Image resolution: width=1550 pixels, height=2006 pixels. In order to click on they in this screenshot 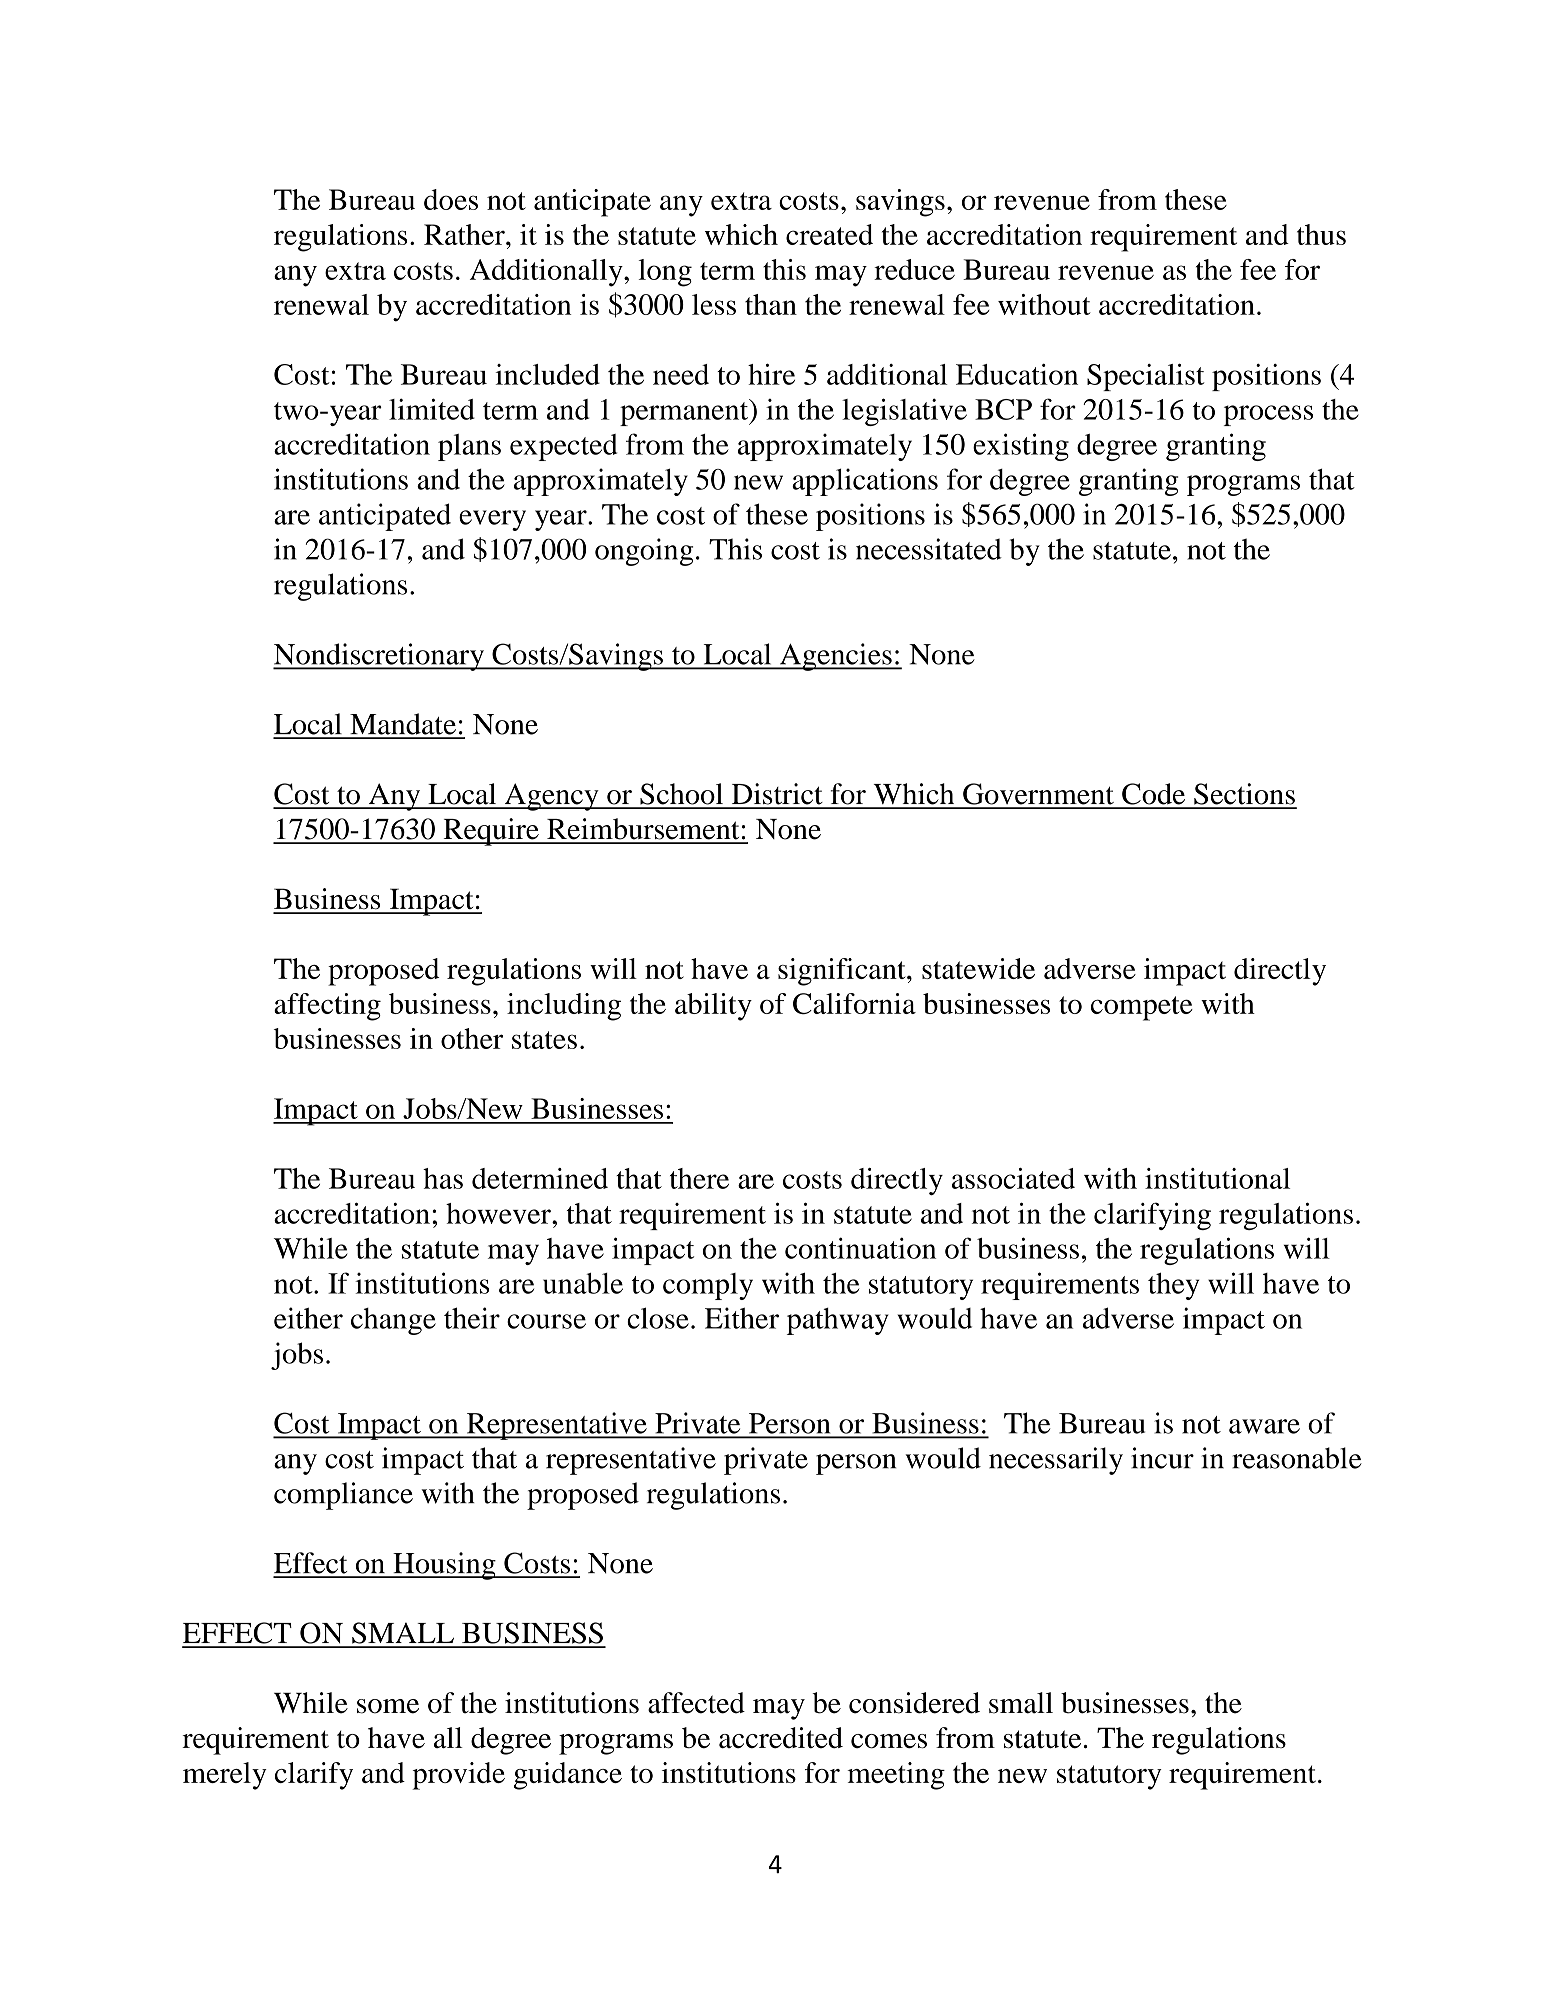, I will do `click(1173, 1286)`.
